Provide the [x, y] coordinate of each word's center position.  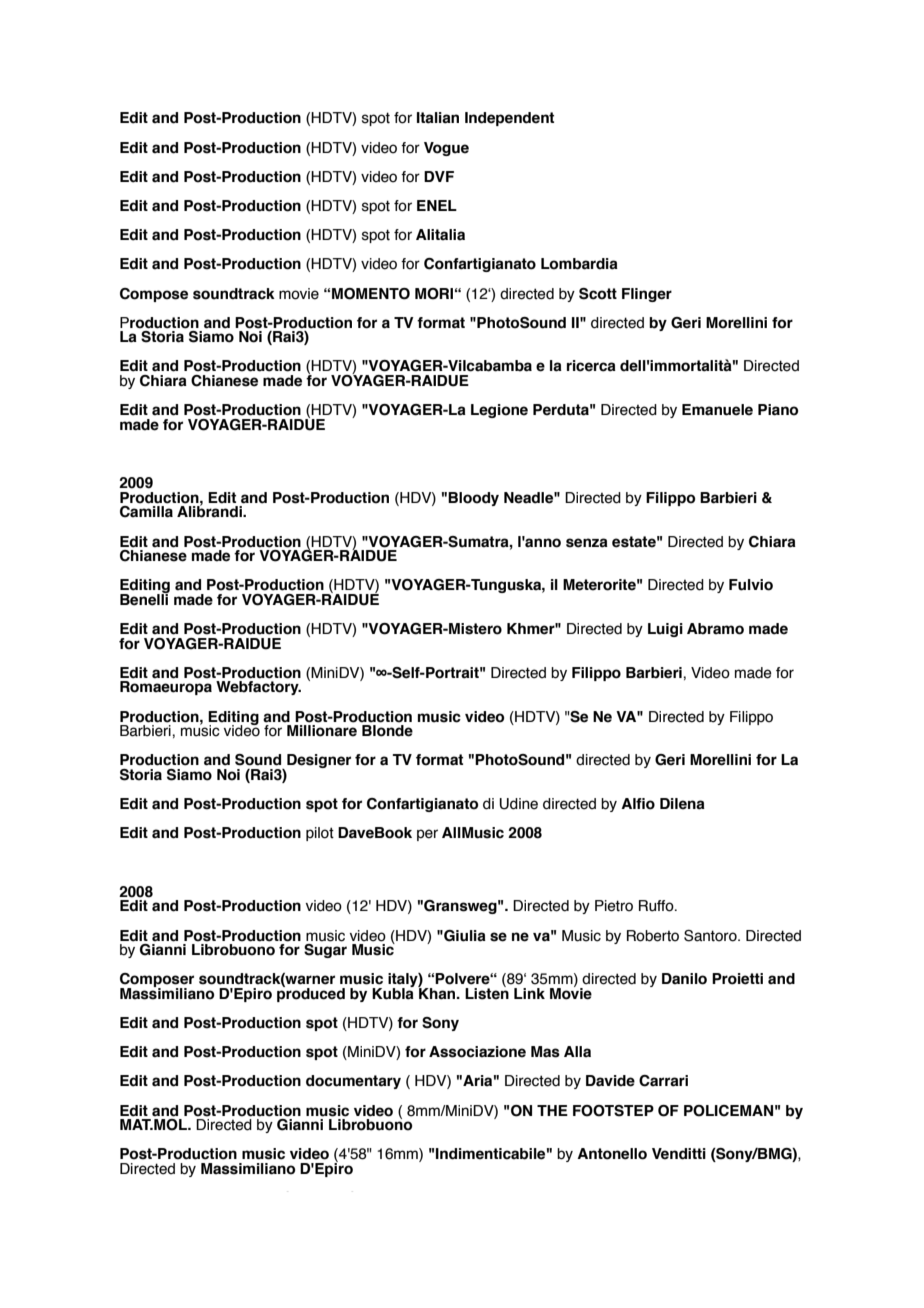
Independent [509, 119]
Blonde [387, 731]
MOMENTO [371, 294]
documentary [353, 1082]
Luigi [665, 630]
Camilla [146, 512]
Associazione [477, 1052]
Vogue [446, 149]
